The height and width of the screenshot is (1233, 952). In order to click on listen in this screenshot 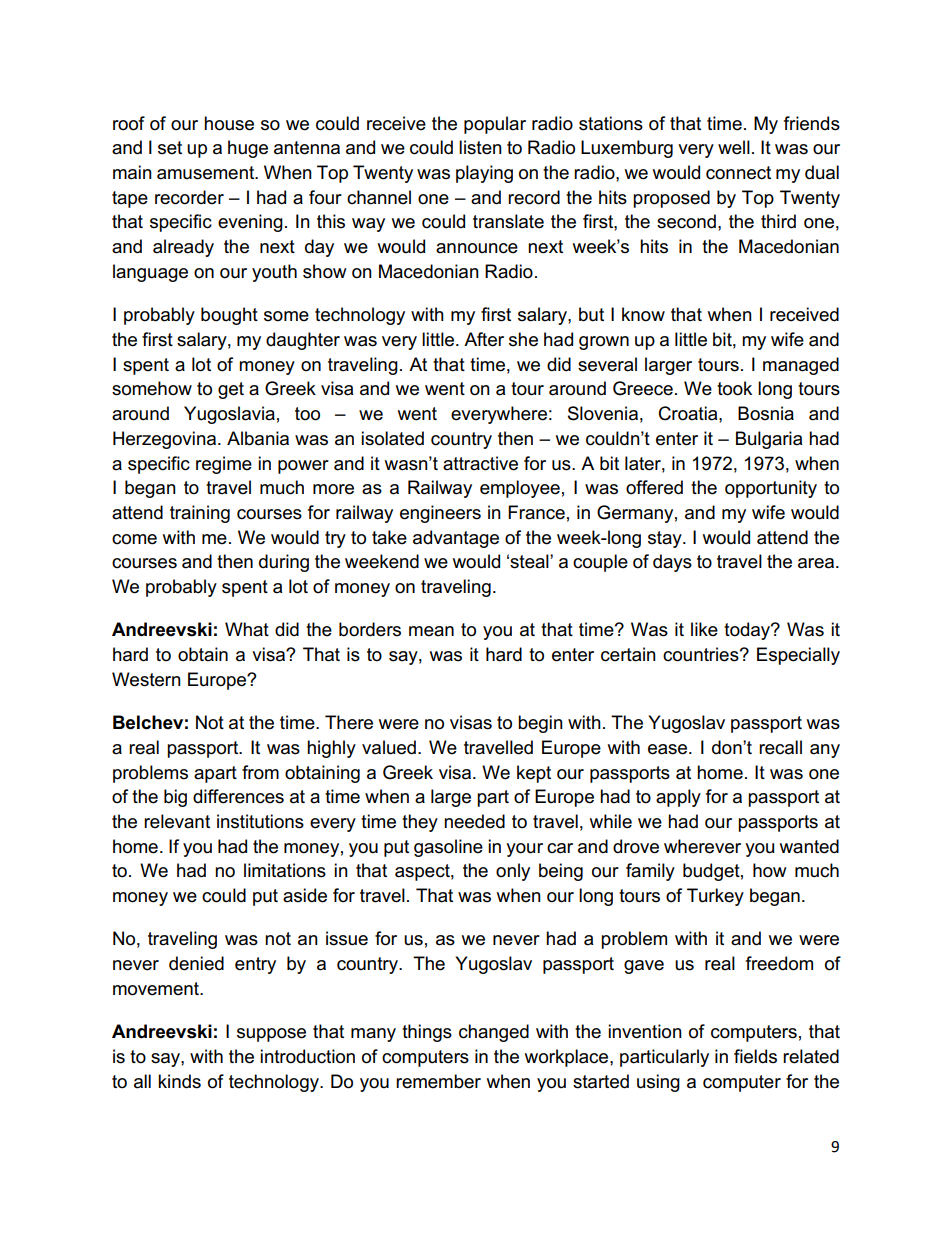, I will do `click(480, 147)`.
